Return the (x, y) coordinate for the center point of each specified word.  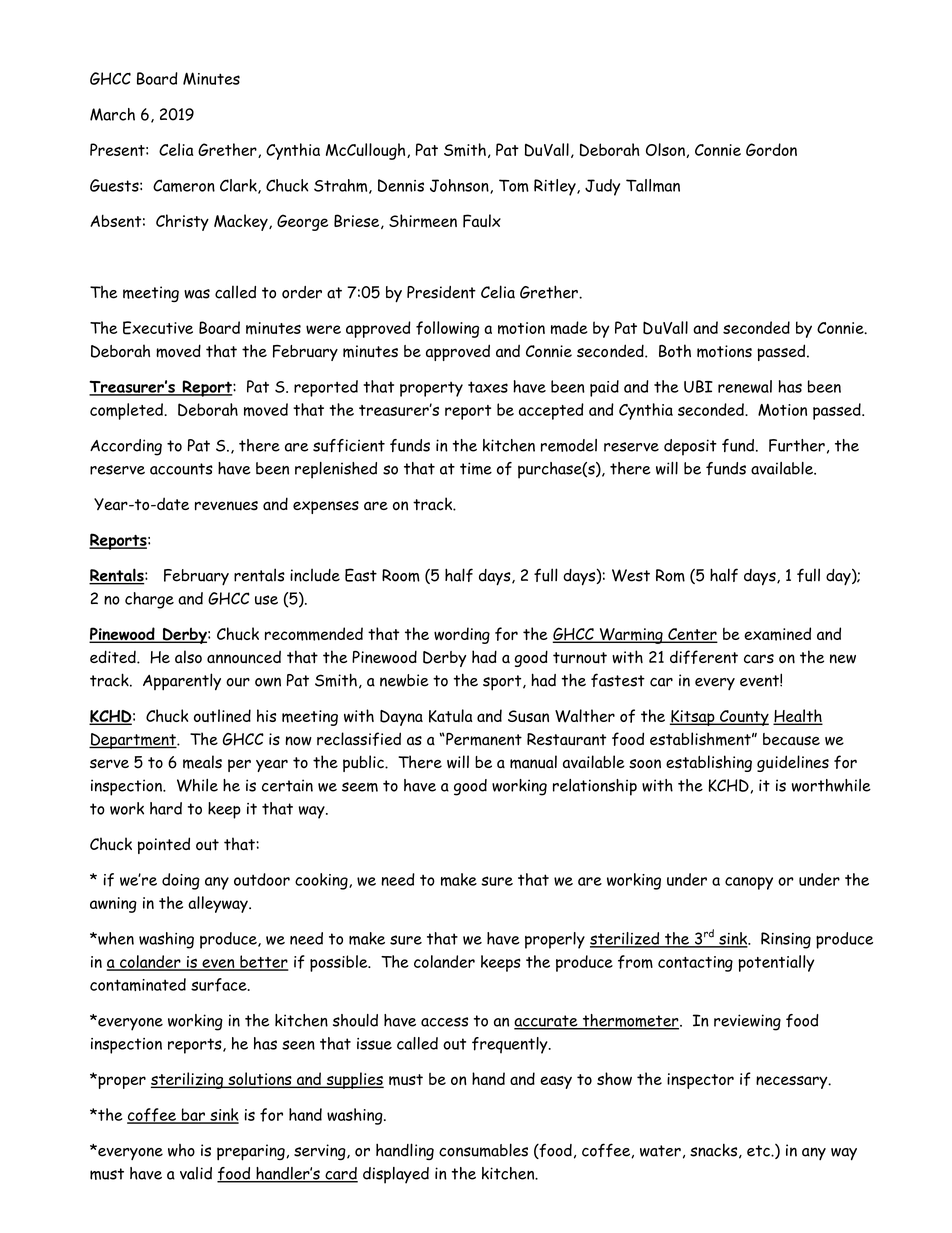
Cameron (184, 185)
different (704, 657)
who (181, 1150)
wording (462, 635)
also (188, 657)
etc (759, 1151)
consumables (483, 1150)
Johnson (460, 186)
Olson (666, 150)
